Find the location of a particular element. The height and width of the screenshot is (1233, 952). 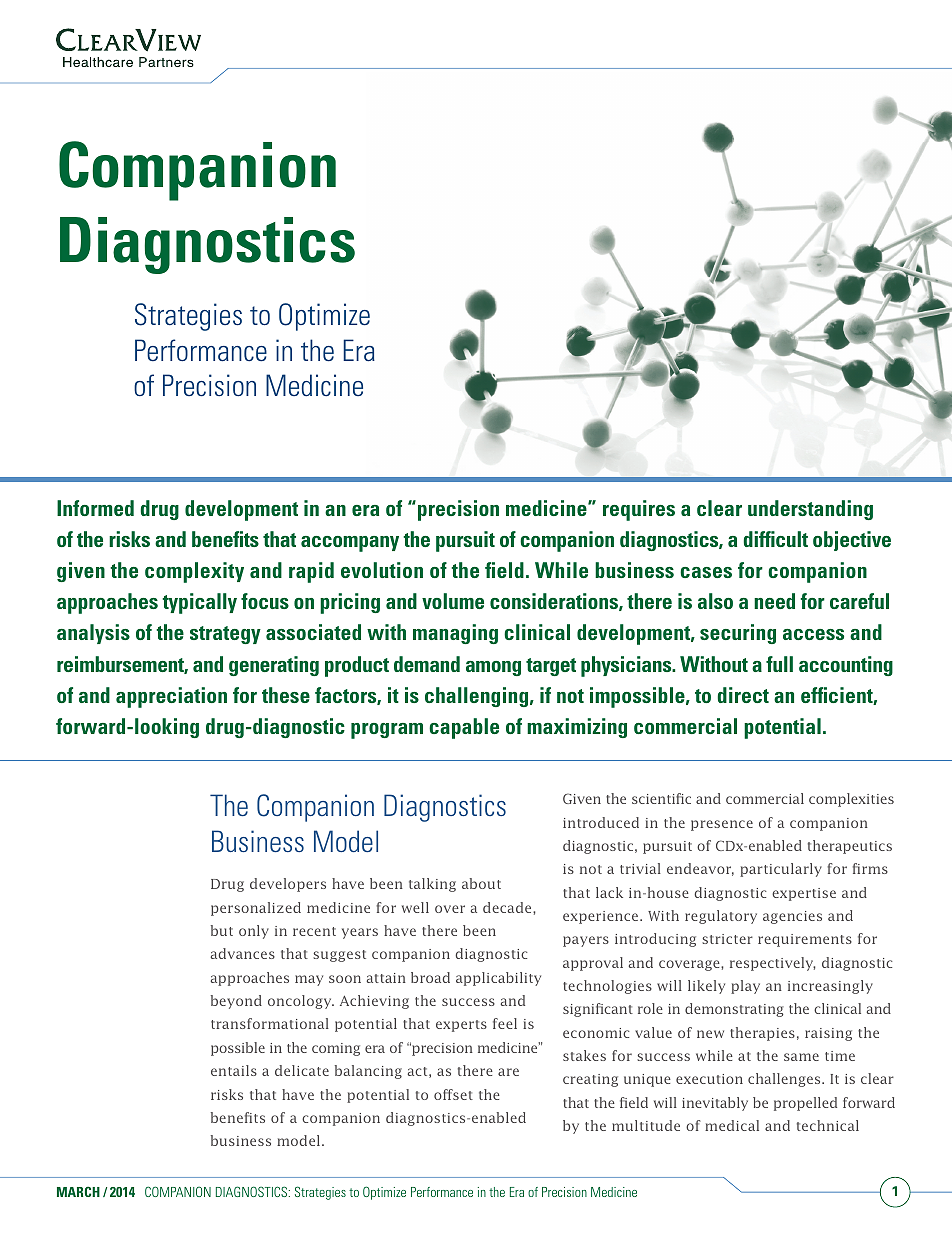

particularly is located at coordinates (781, 870).
